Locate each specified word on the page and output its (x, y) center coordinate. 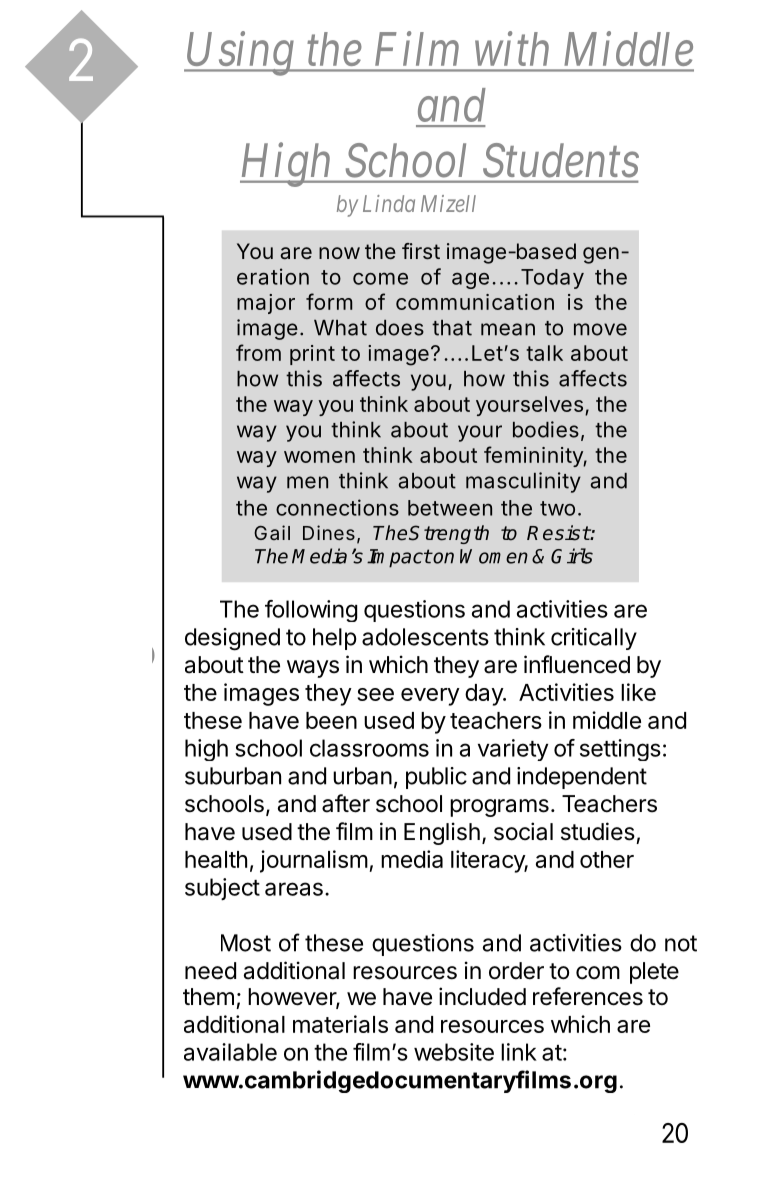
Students (561, 160)
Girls (572, 556)
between (450, 508)
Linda (389, 203)
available (230, 1052)
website (454, 1052)
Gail (272, 532)
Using (241, 54)
